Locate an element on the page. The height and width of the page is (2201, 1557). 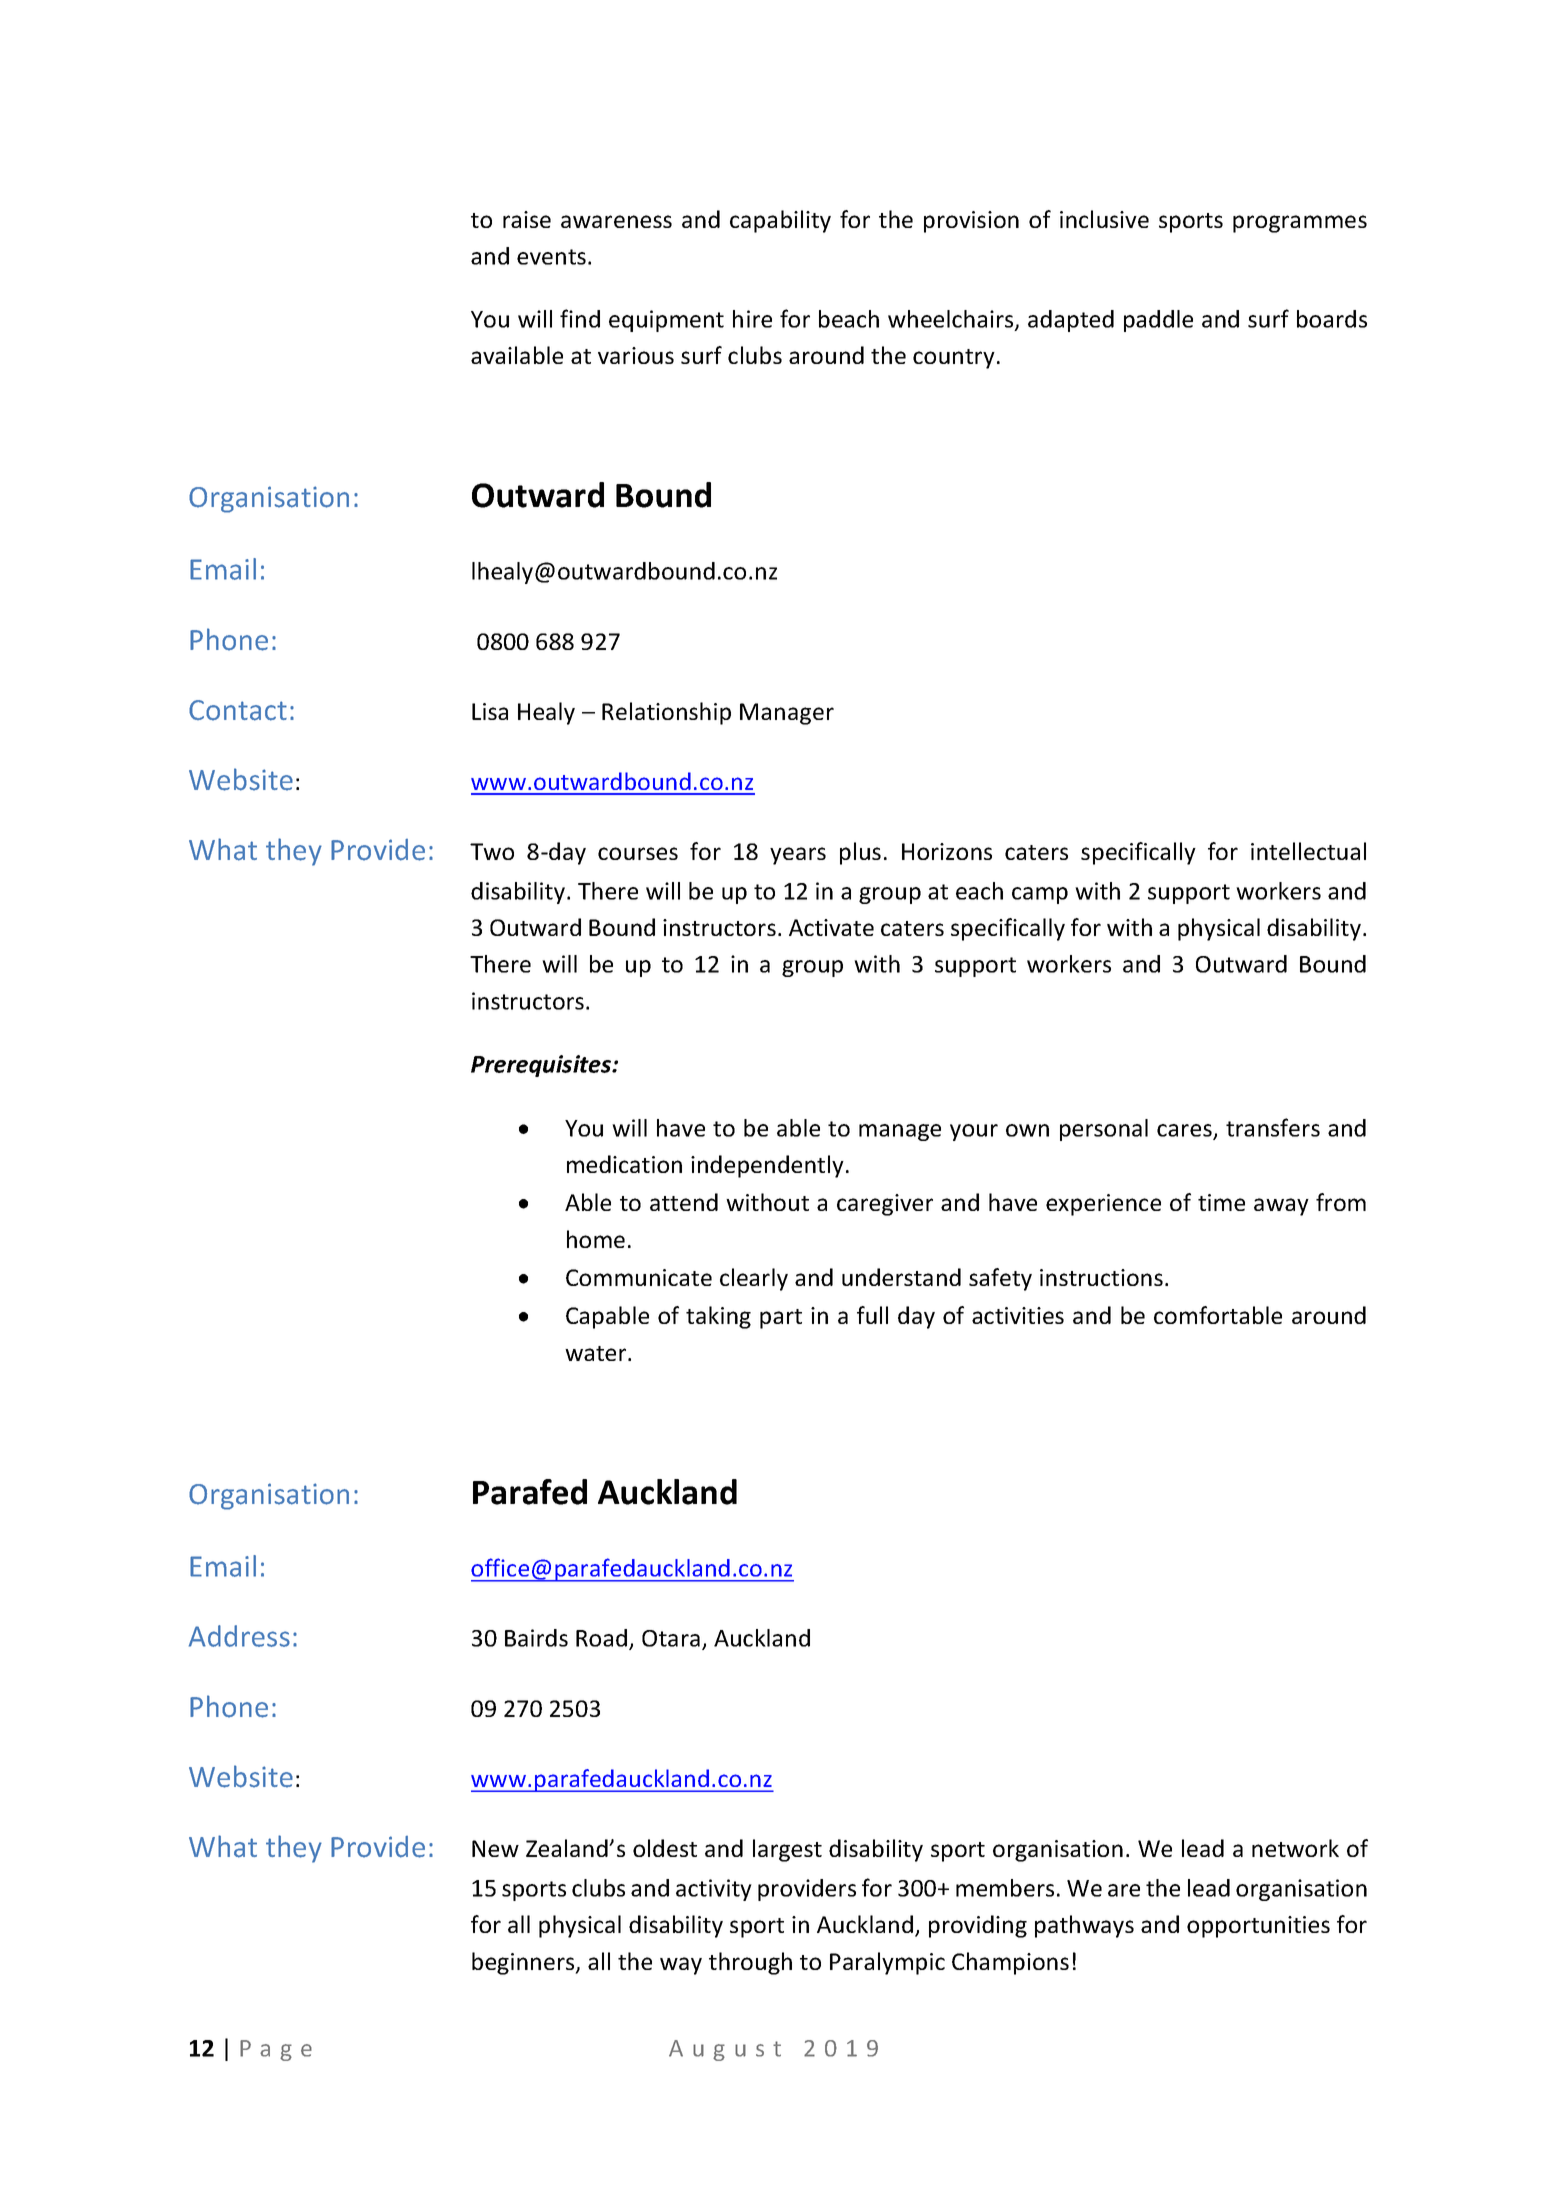
Address is located at coordinates (239, 1636).
